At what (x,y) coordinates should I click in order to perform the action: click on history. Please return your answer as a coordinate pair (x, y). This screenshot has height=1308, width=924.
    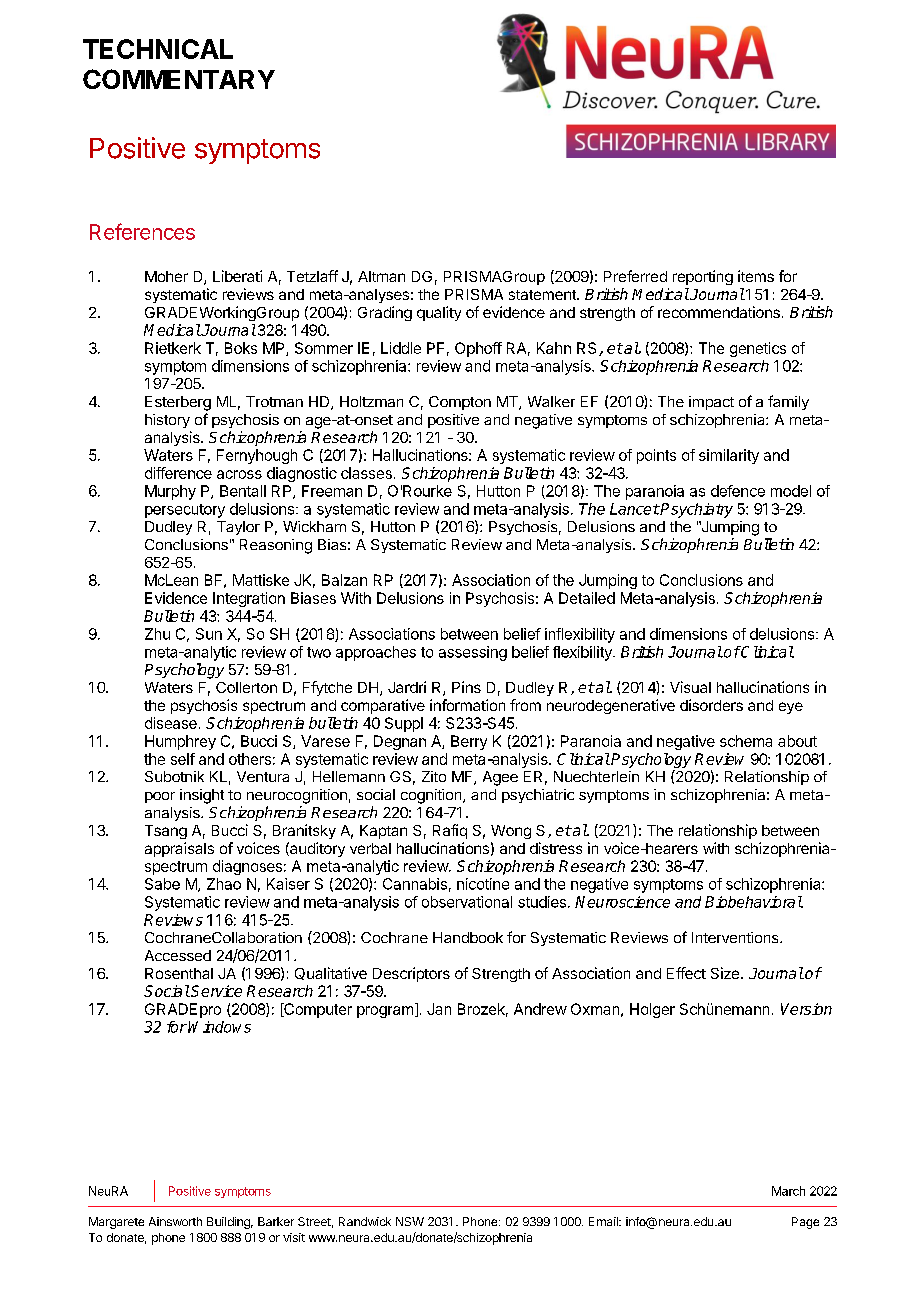
    Looking at the image, I should click on (167, 421).
